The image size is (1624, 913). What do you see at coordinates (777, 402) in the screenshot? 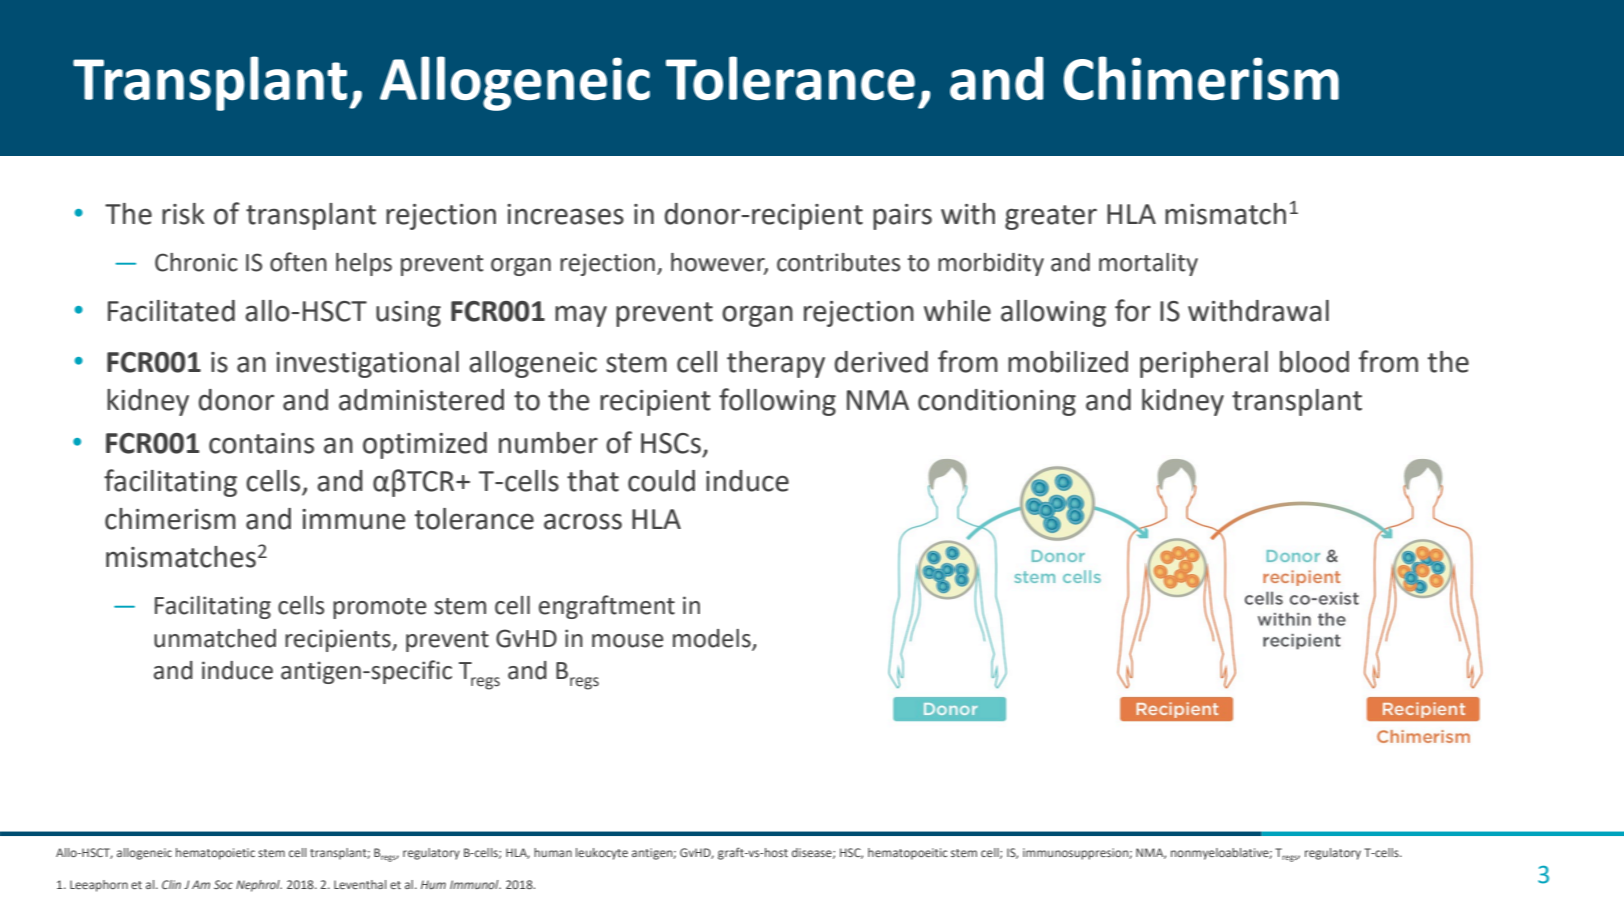
I see `following` at bounding box center [777, 402].
